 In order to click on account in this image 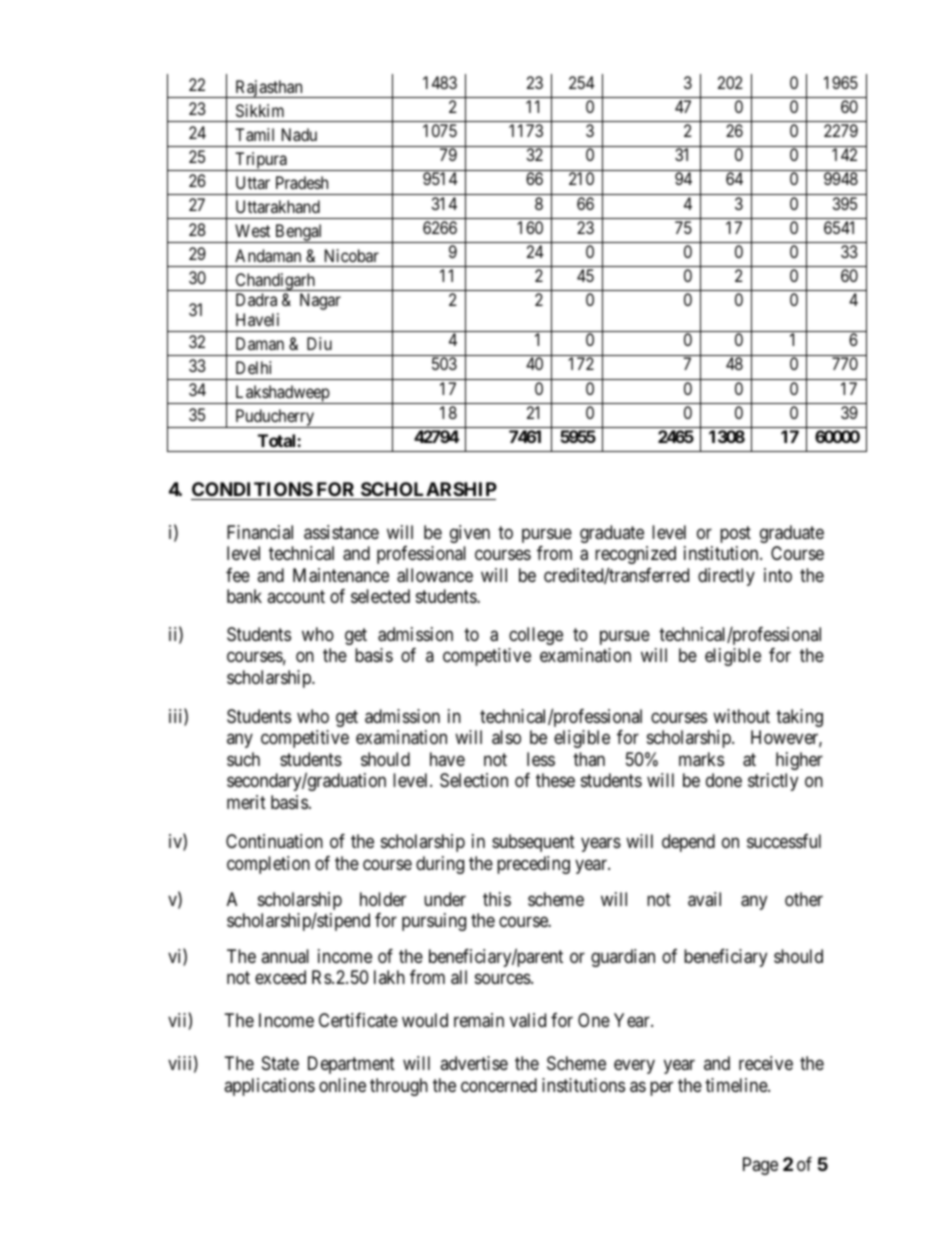, I will do `click(296, 596)`.
